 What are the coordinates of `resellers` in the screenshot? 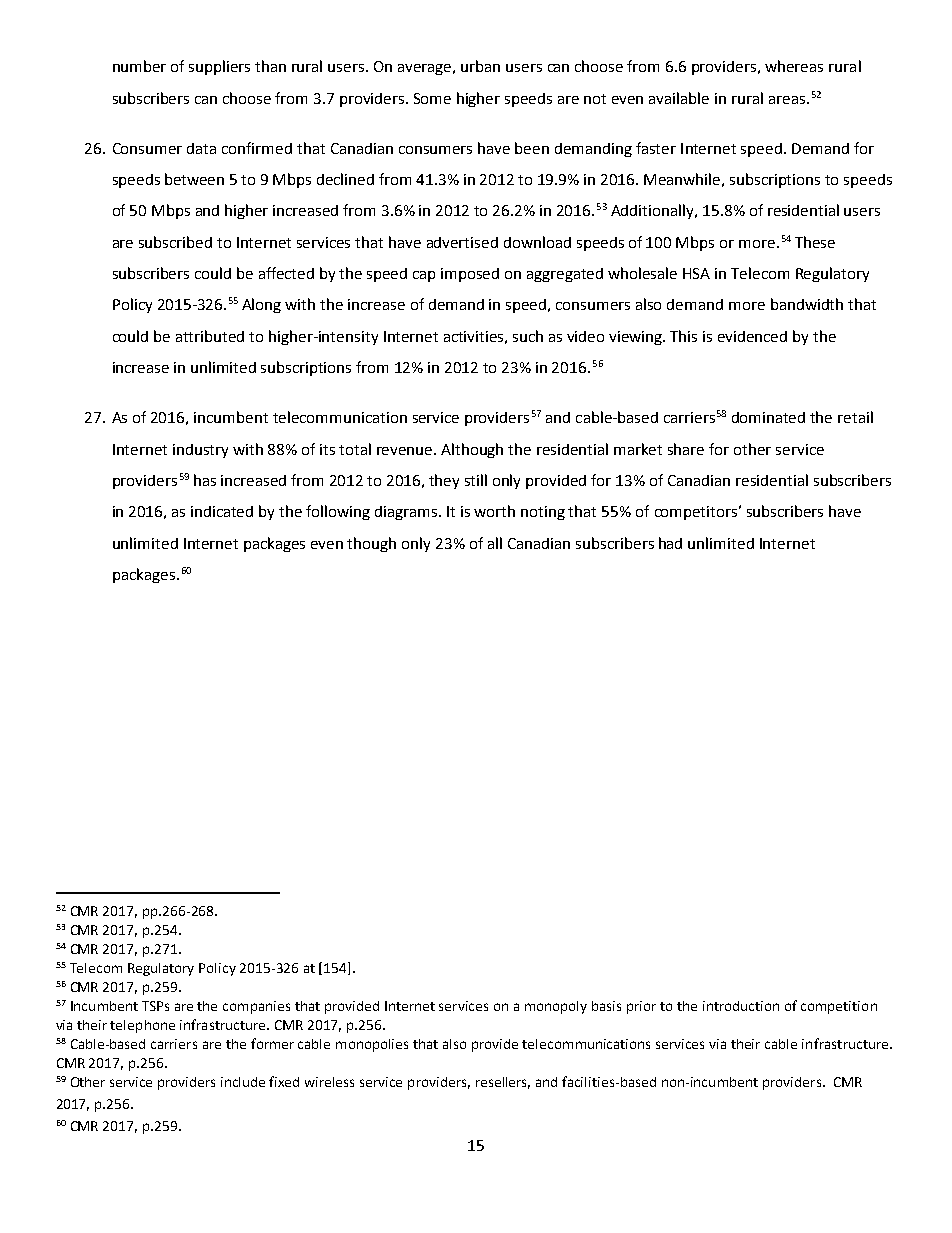 It's located at (503, 1083).
